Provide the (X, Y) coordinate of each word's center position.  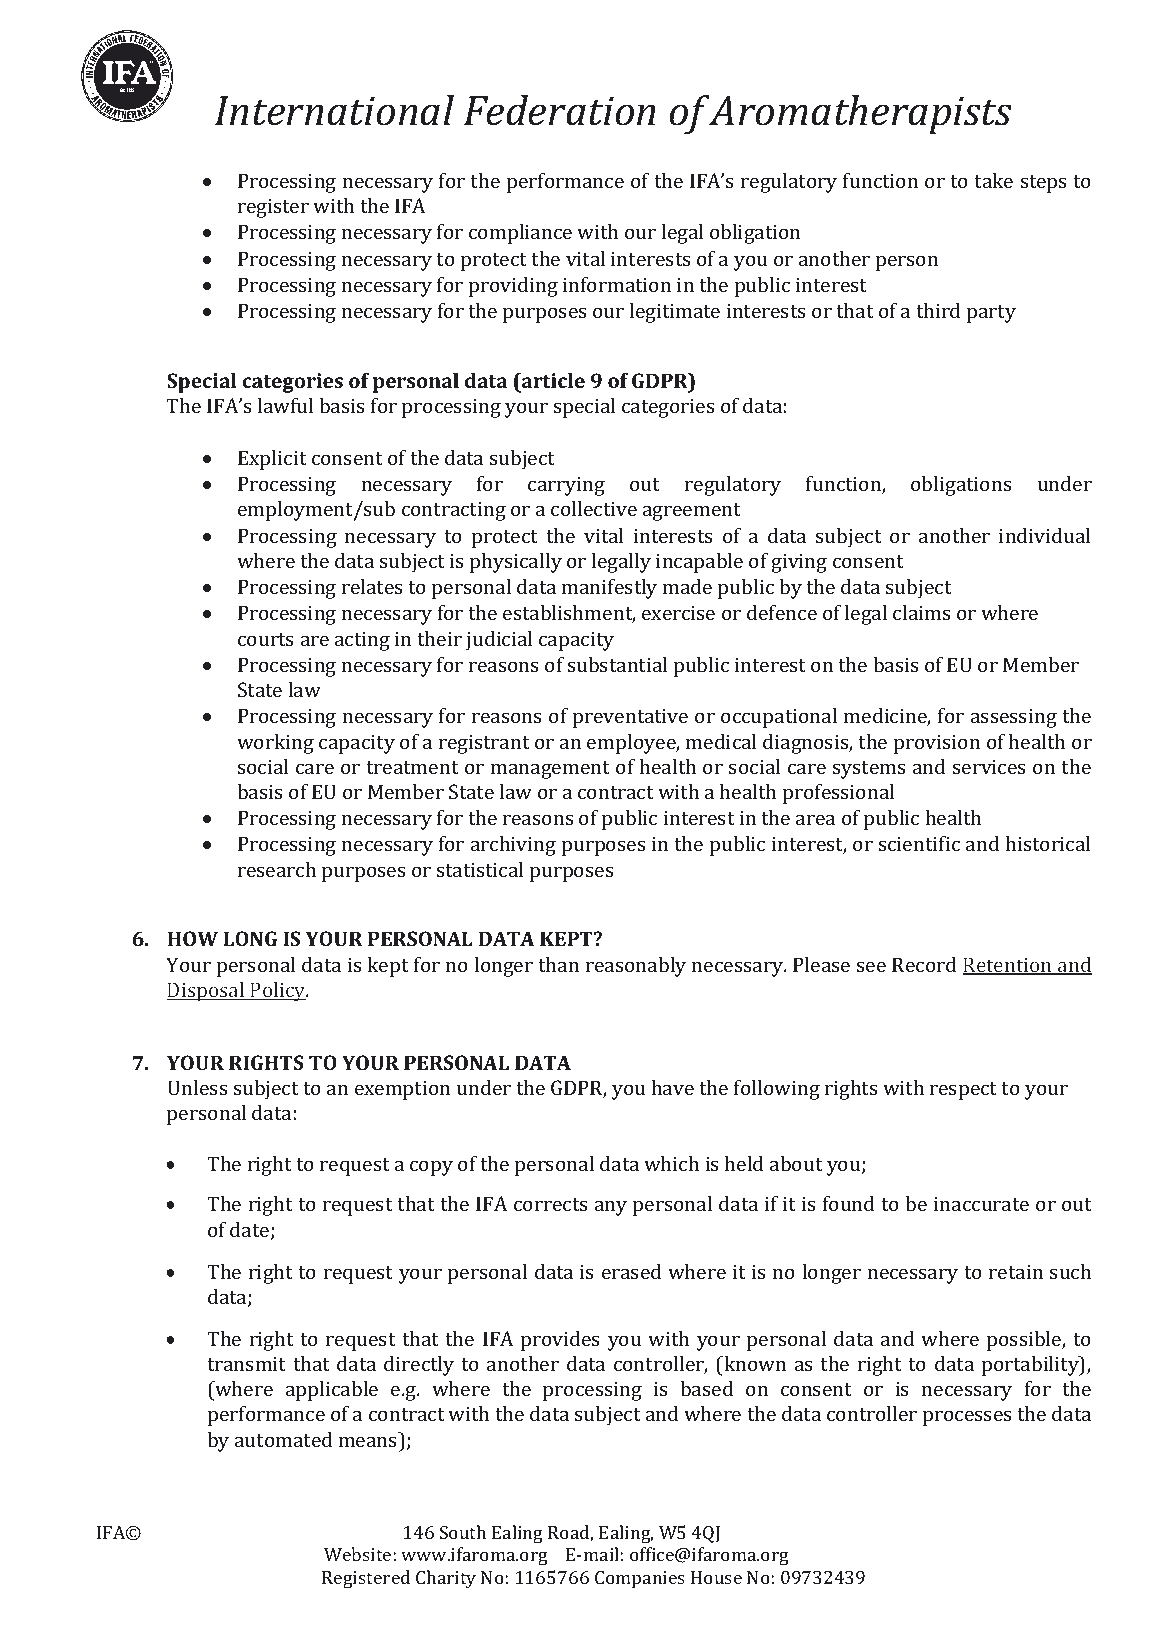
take (993, 180)
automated (283, 1439)
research (277, 869)
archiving (513, 846)
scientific (919, 843)
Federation (559, 110)
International (334, 110)
